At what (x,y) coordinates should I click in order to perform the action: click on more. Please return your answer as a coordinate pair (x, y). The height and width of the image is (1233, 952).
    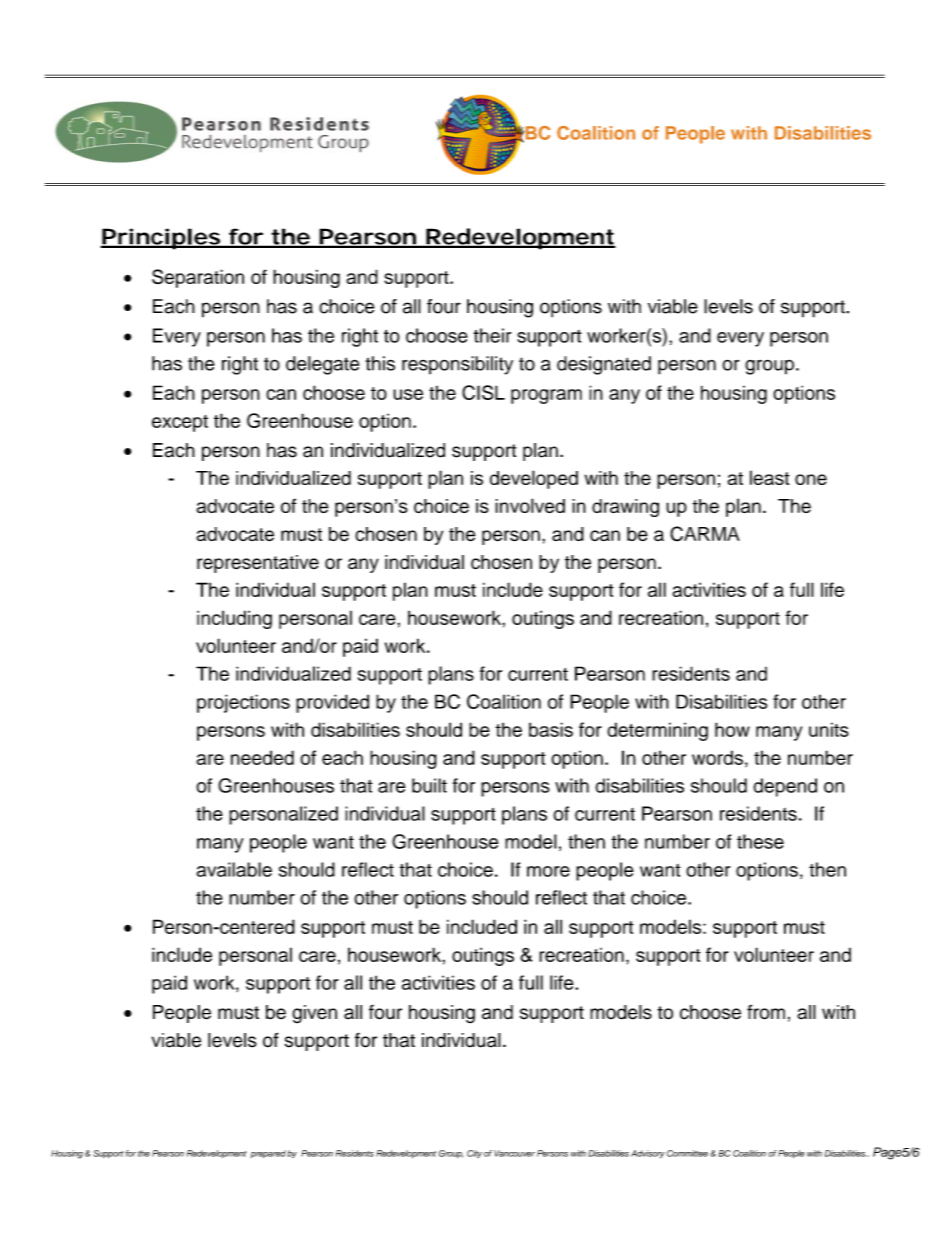
    Looking at the image, I should click on (548, 871).
